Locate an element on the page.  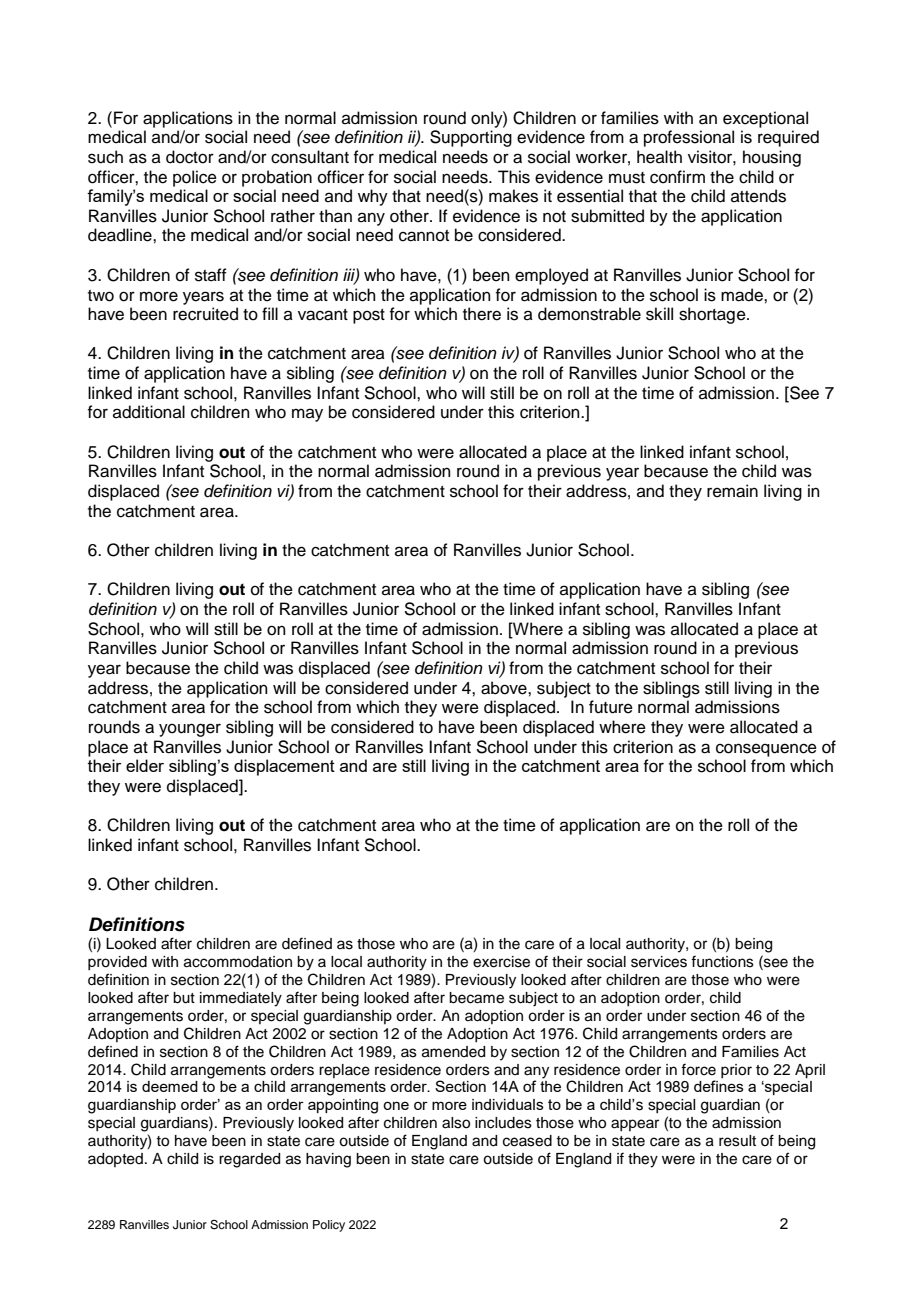
elder is located at coordinates (145, 765).
